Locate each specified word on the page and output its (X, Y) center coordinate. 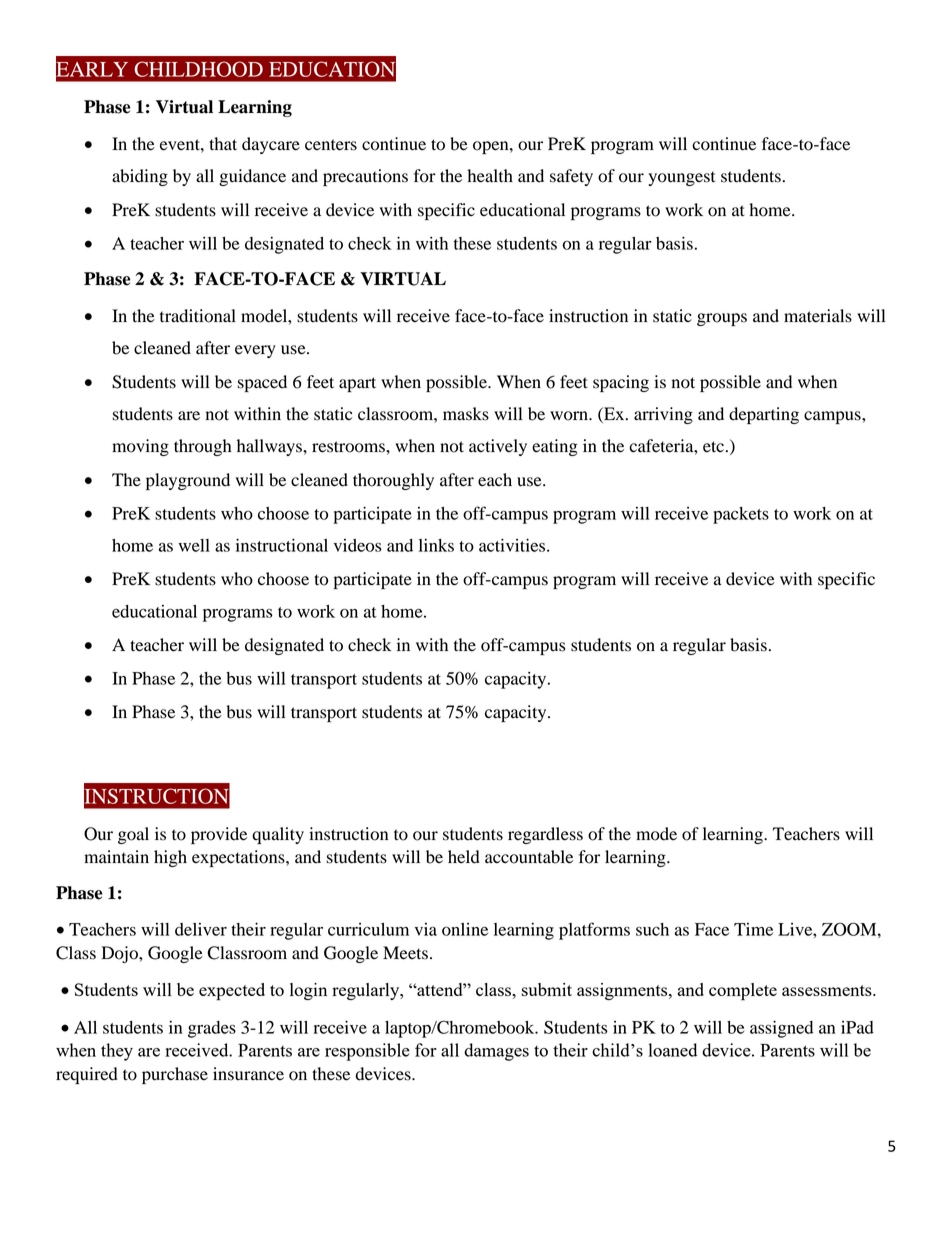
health (490, 176)
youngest (681, 178)
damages (496, 1052)
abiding (140, 177)
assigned (781, 1029)
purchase (175, 1075)
